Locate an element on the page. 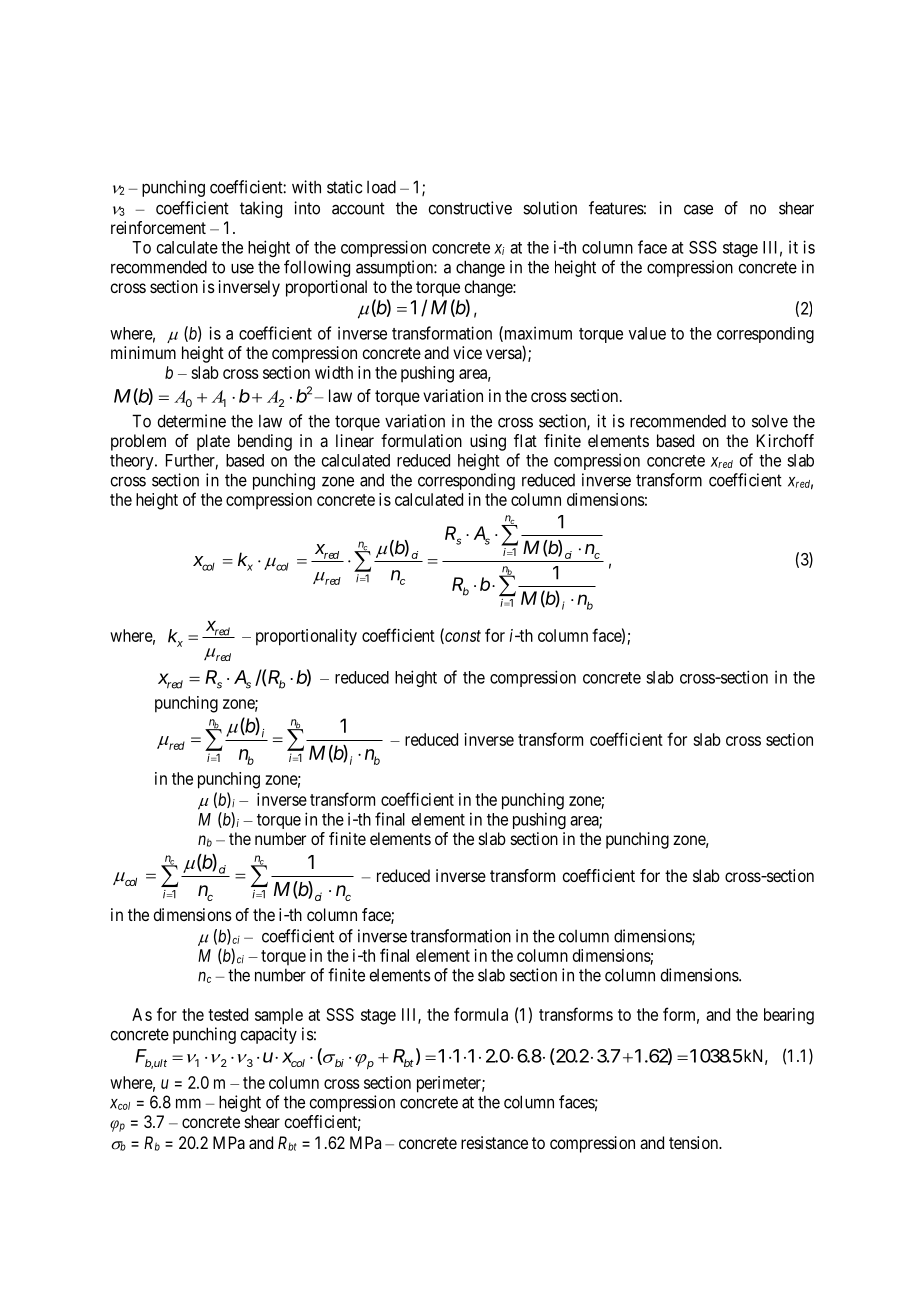  capacity is located at coordinates (268, 1035).
